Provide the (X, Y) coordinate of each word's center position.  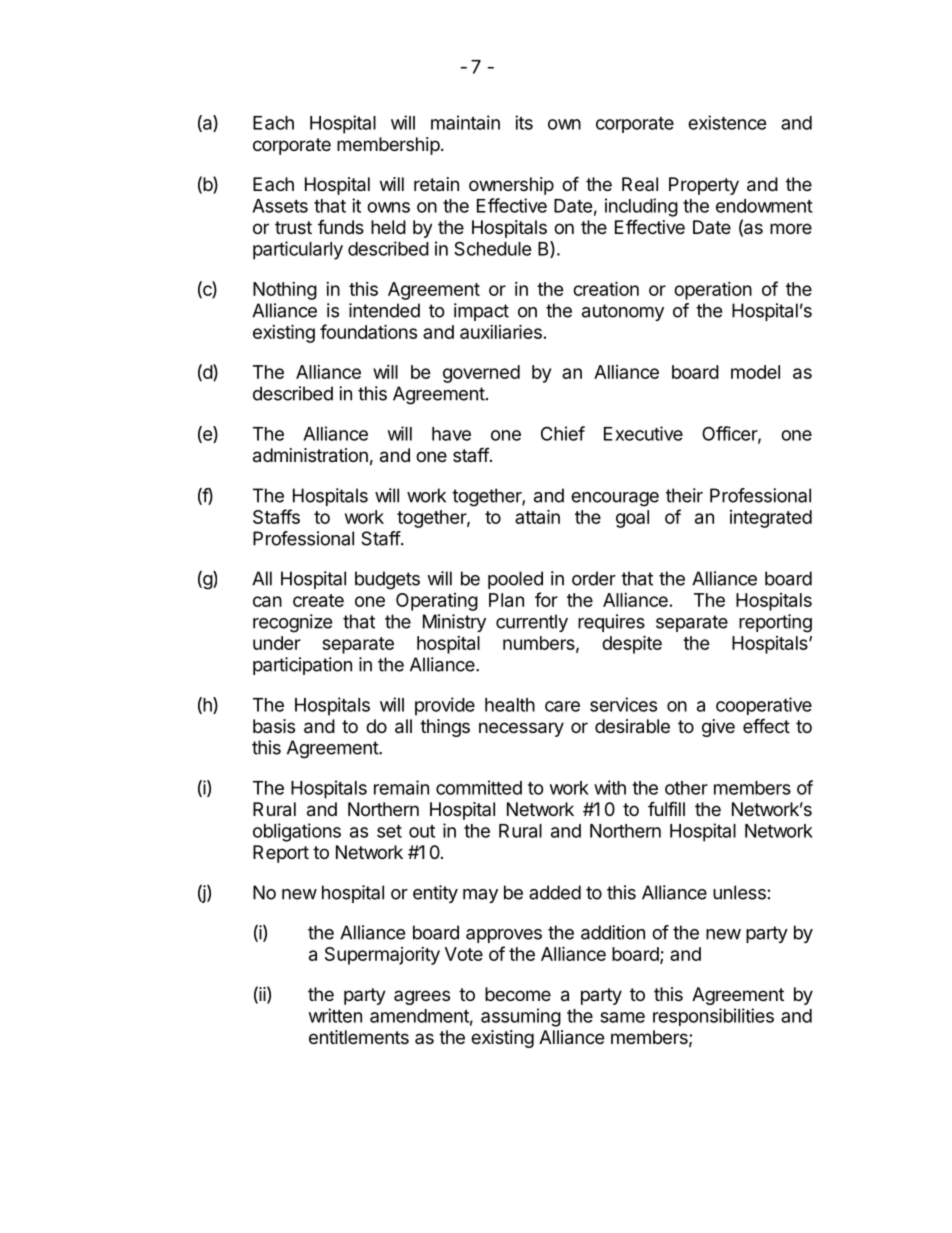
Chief (563, 433)
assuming (521, 1017)
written (335, 1015)
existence (727, 122)
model (755, 372)
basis (274, 726)
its (524, 122)
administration (310, 455)
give (718, 728)
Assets (280, 206)
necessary (521, 729)
